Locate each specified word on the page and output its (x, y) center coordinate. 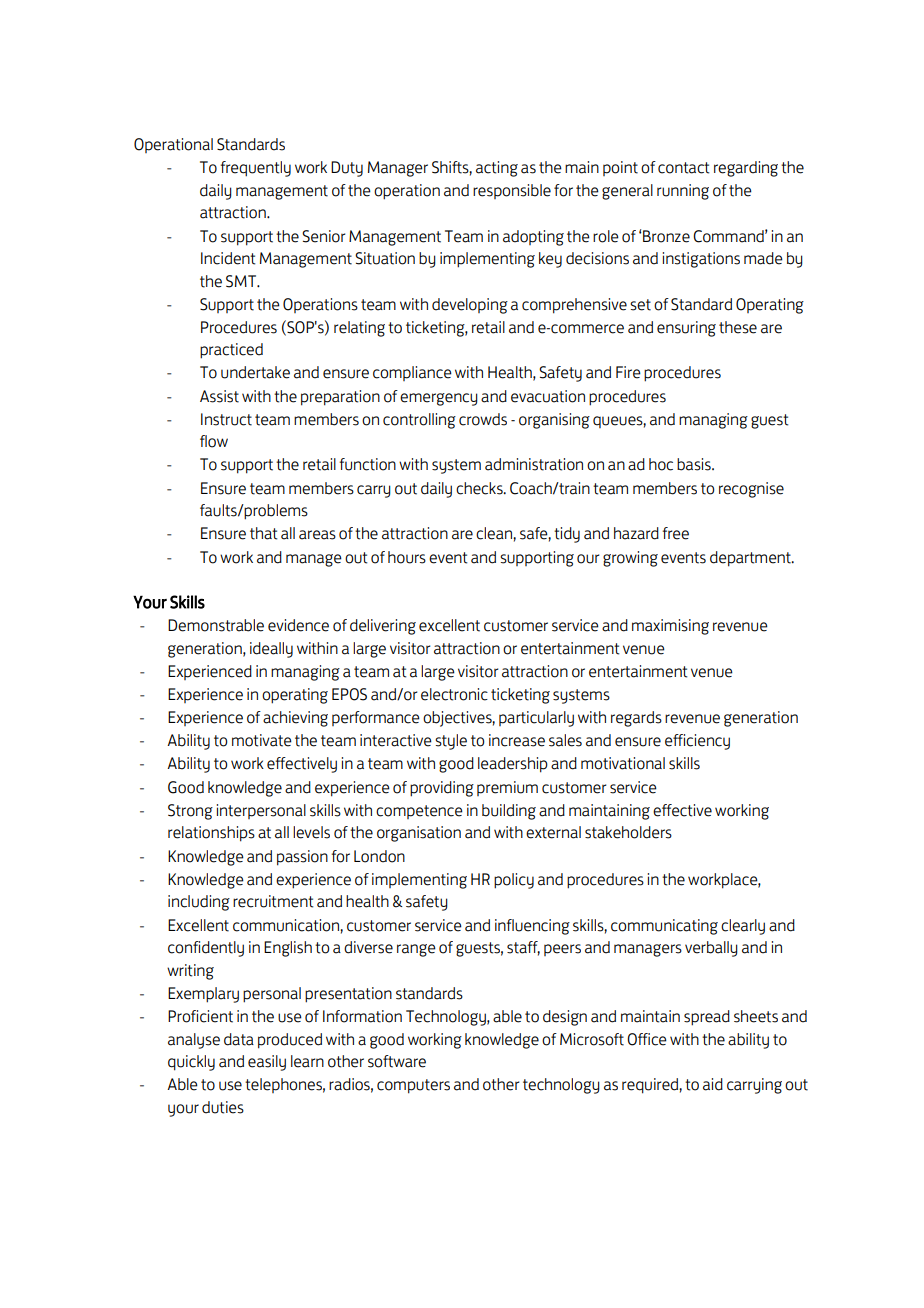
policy (514, 881)
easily (267, 1063)
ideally (271, 650)
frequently (255, 169)
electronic (454, 694)
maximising (670, 627)
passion (302, 858)
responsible (512, 191)
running (683, 192)
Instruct (226, 419)
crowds (483, 419)
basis (695, 464)
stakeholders (628, 832)
